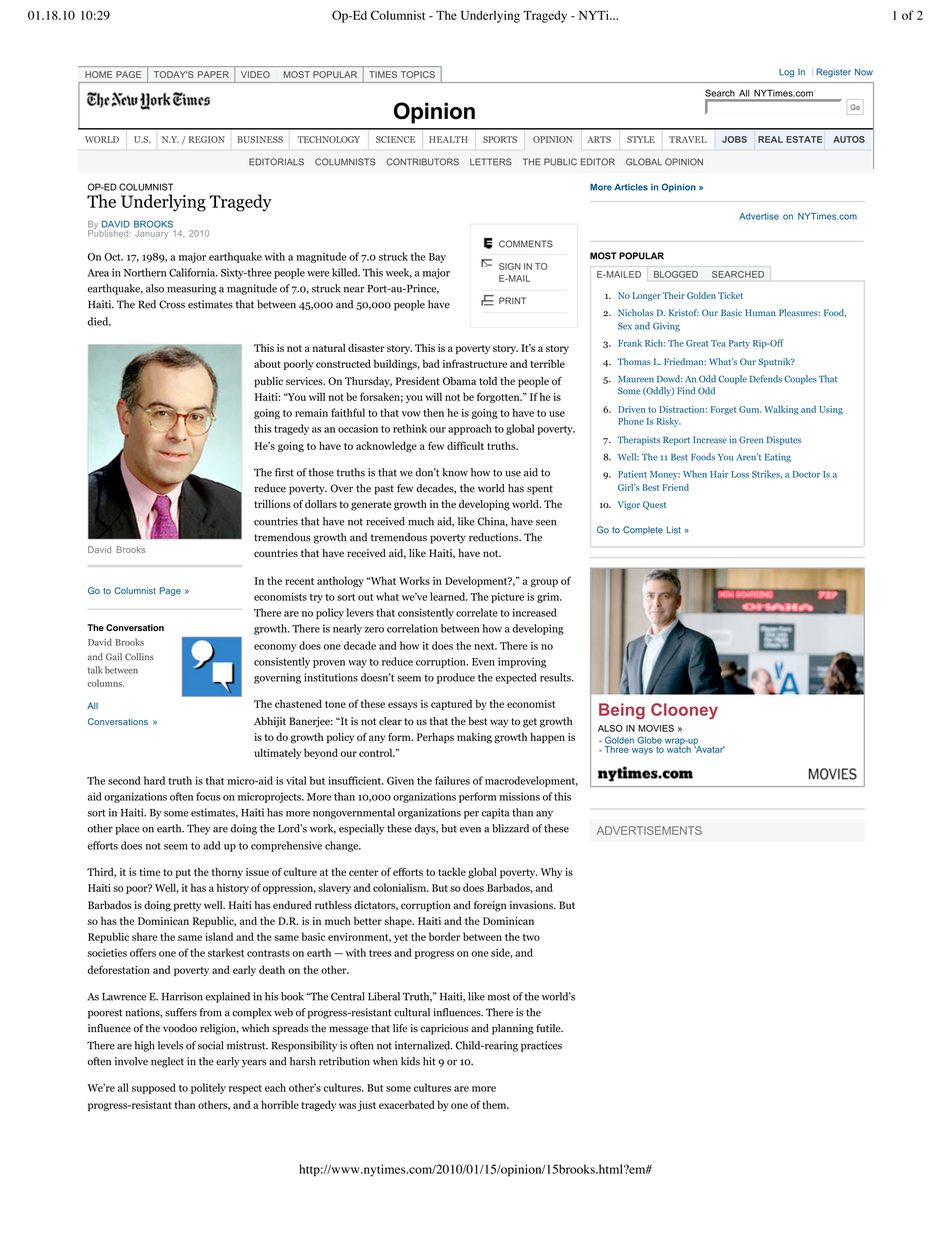  I want to click on PAPER, so click(213, 74).
